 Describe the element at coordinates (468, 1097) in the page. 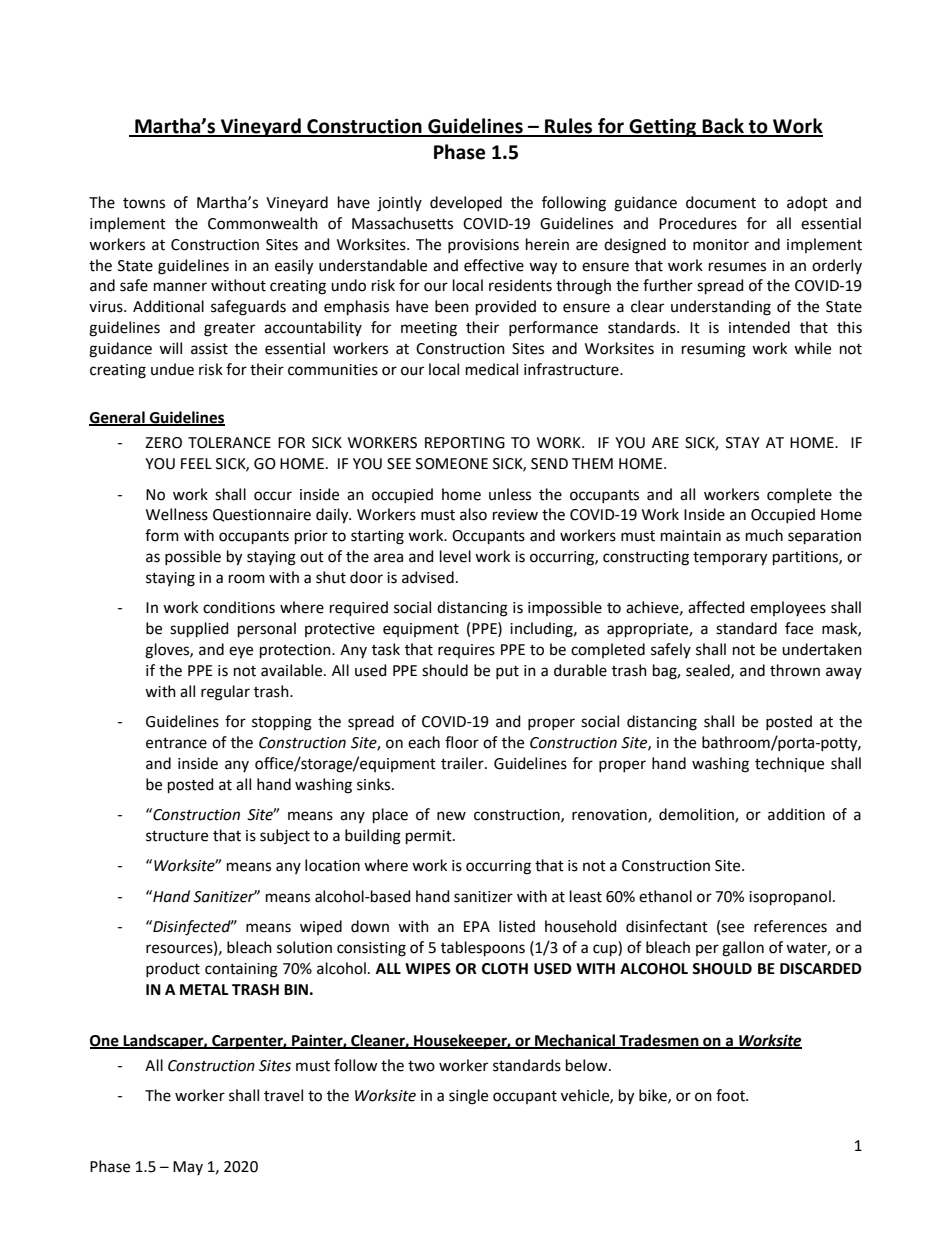

I see `single` at that location.
